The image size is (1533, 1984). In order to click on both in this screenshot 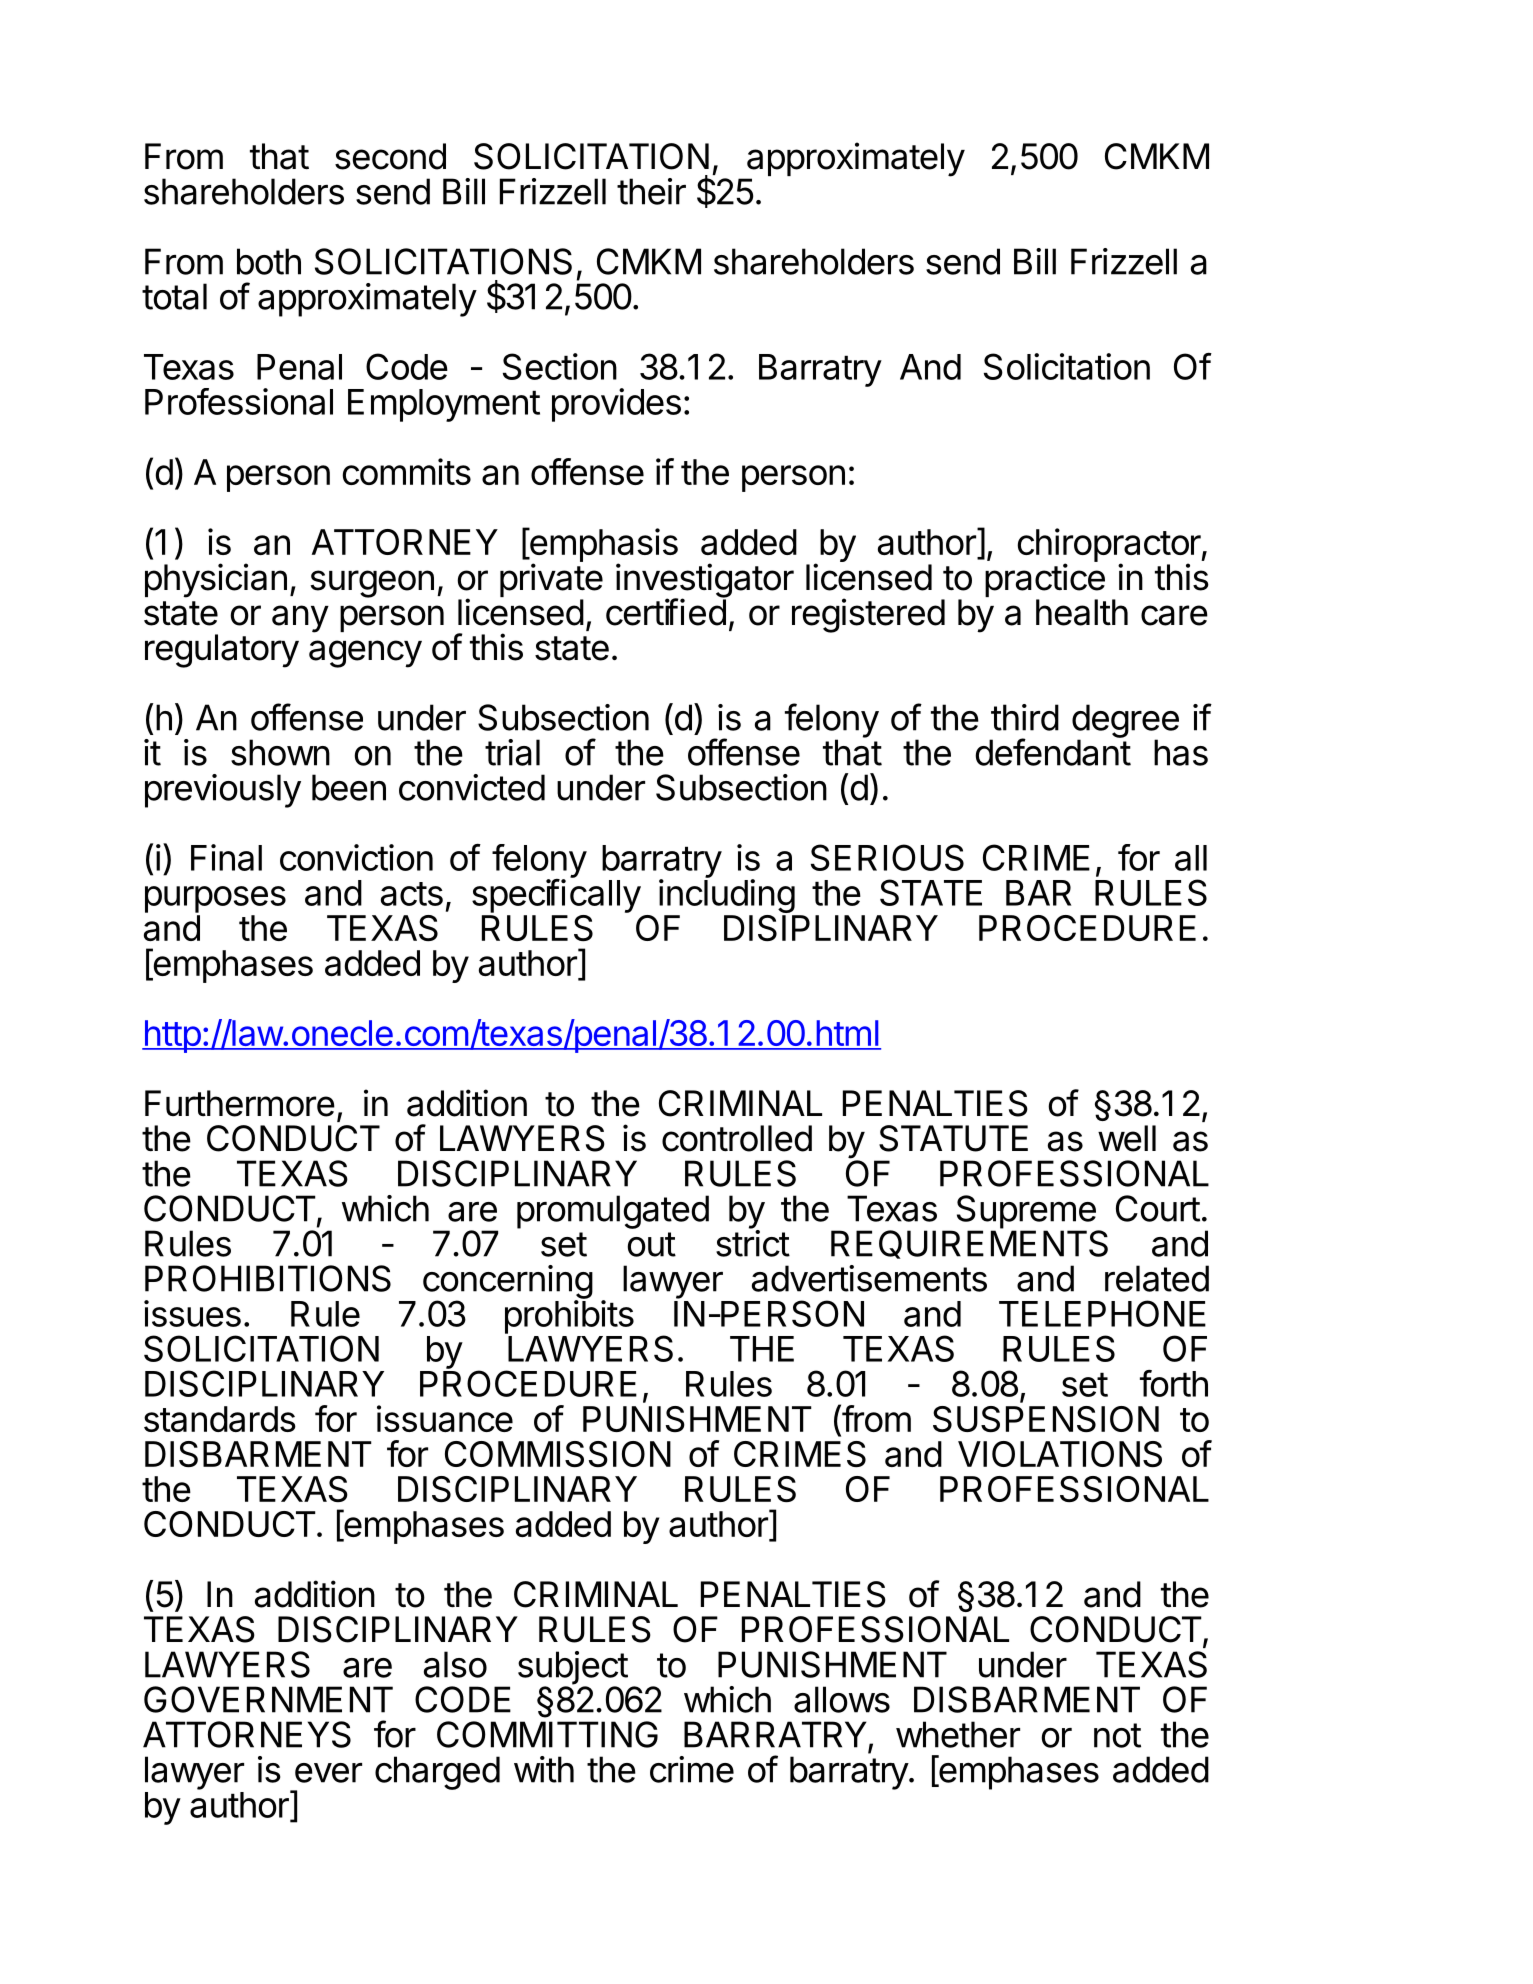, I will do `click(269, 261)`.
